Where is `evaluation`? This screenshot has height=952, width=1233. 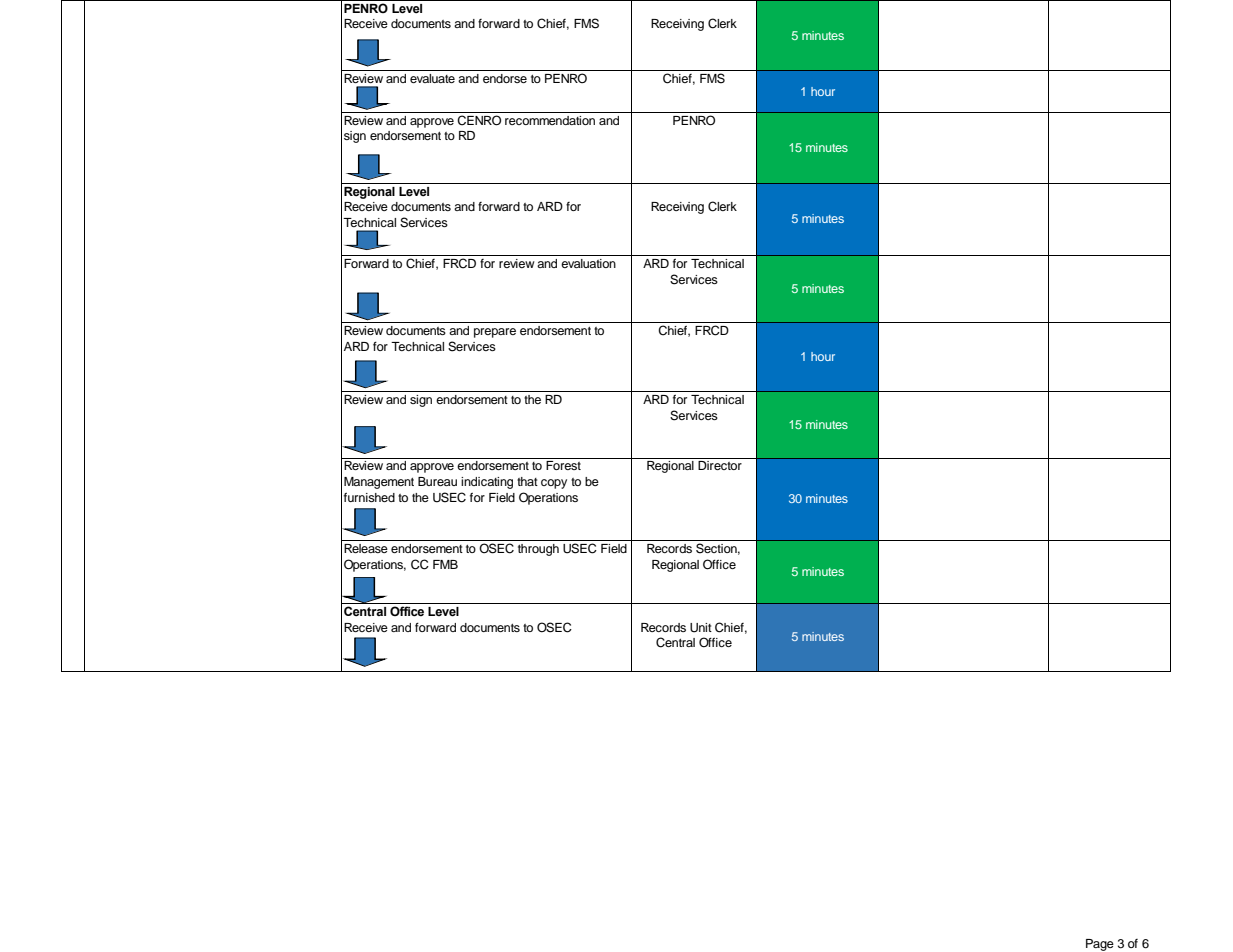
evaluation is located at coordinates (588, 263).
